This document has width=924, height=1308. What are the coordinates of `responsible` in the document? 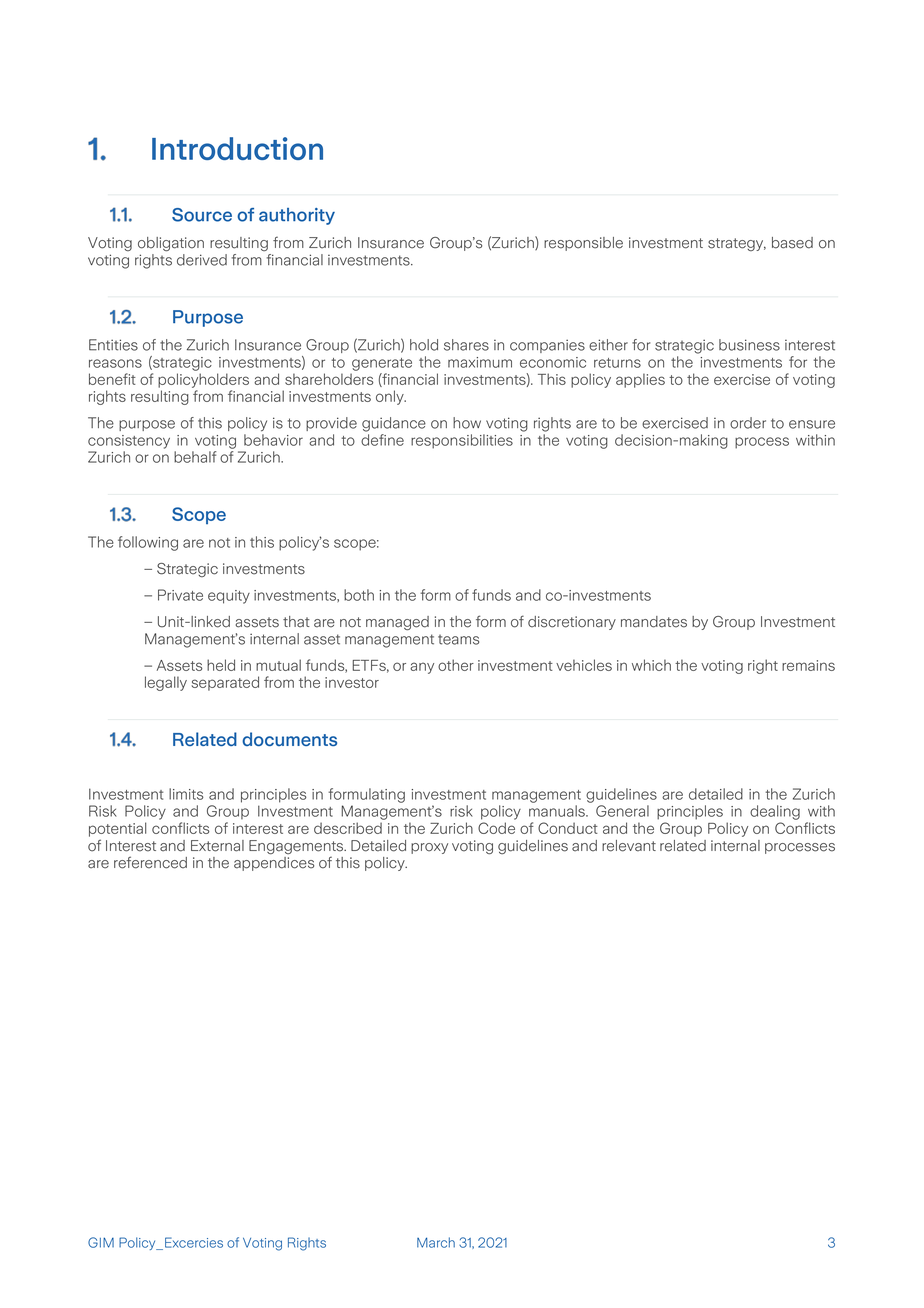 It's located at (583, 244).
